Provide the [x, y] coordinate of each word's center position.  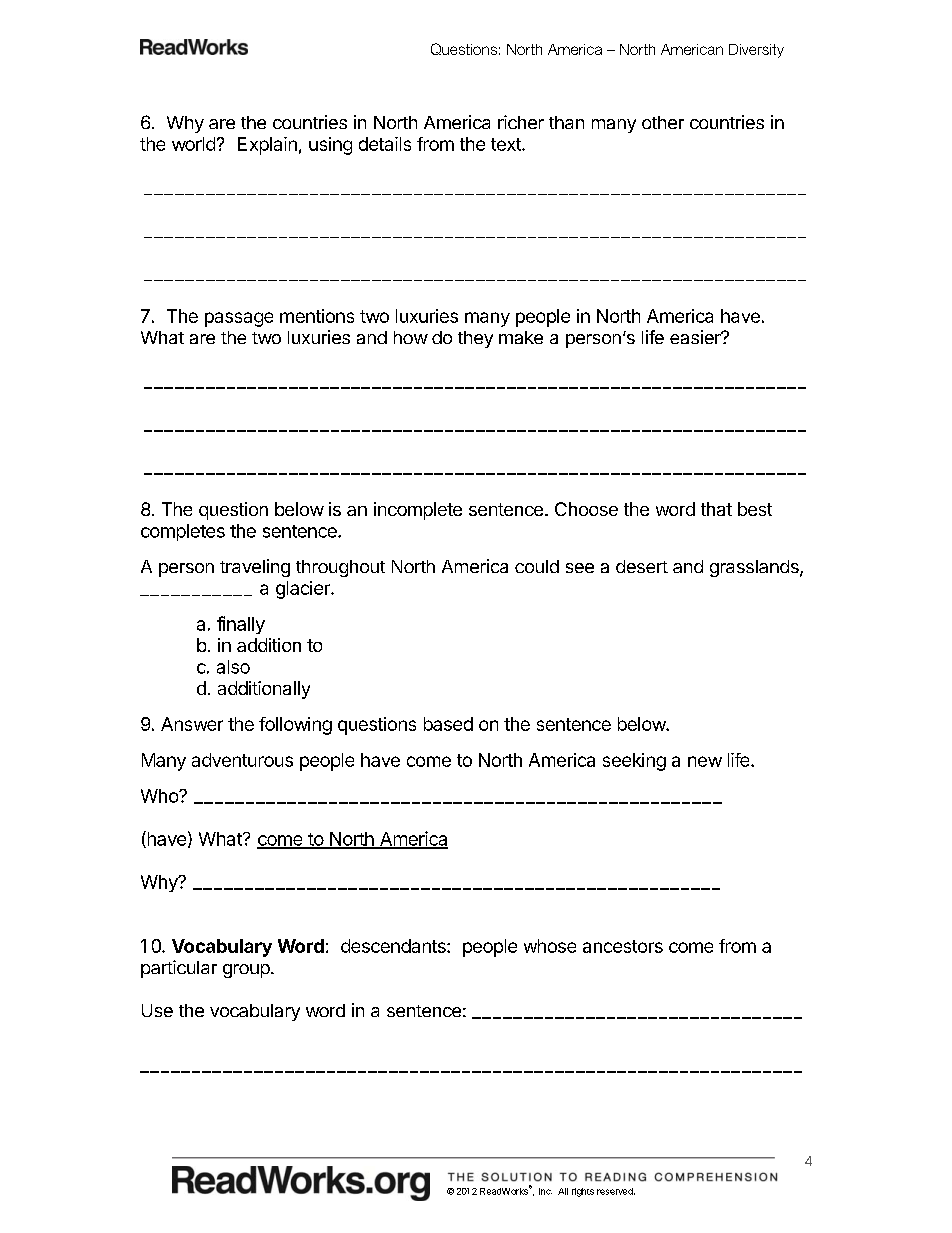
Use [157, 1010]
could [537, 566]
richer [521, 122]
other [663, 122]
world [193, 144]
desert [642, 566]
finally [241, 625]
